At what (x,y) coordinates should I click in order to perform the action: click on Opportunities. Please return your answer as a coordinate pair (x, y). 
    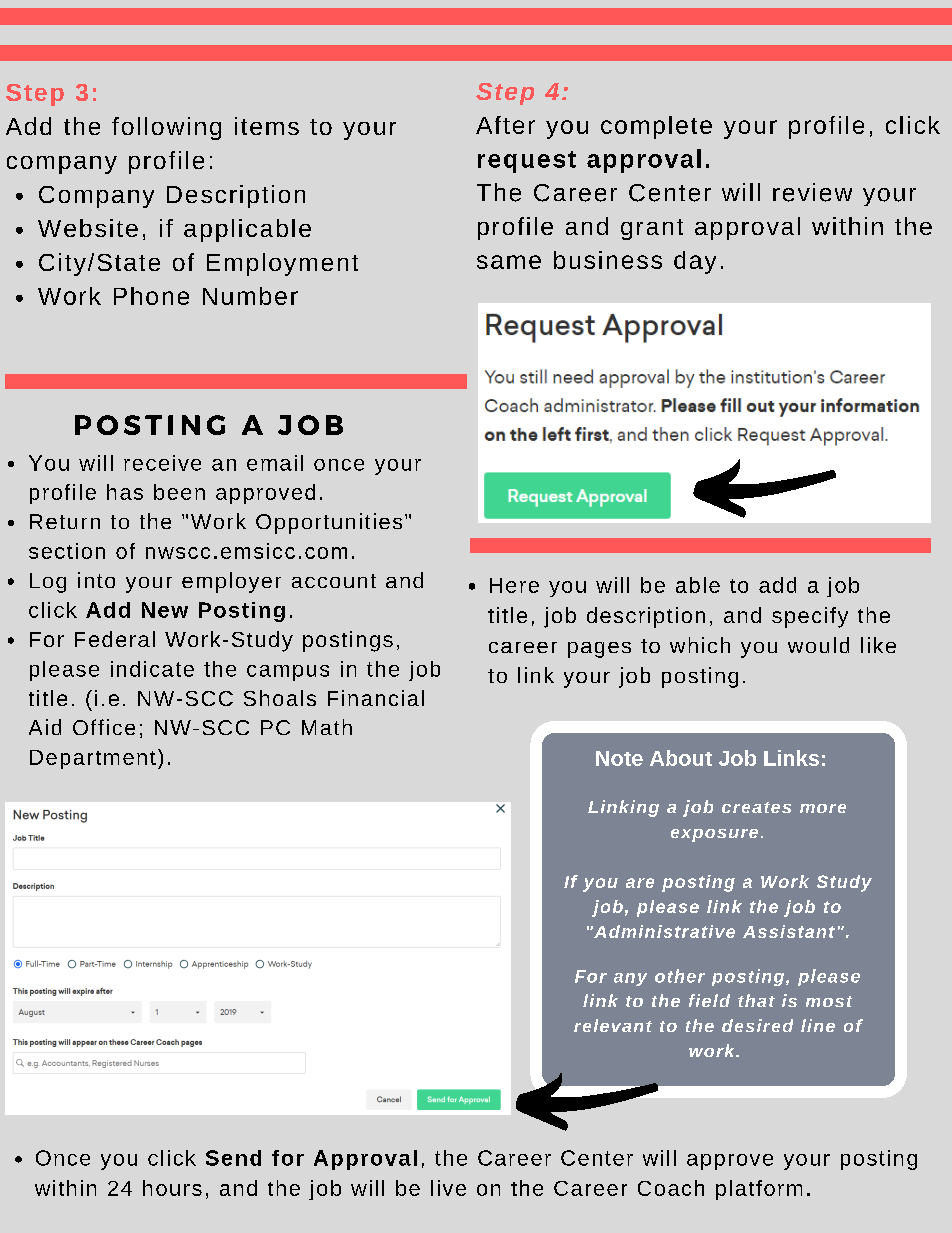
    Looking at the image, I should click on (329, 523).
